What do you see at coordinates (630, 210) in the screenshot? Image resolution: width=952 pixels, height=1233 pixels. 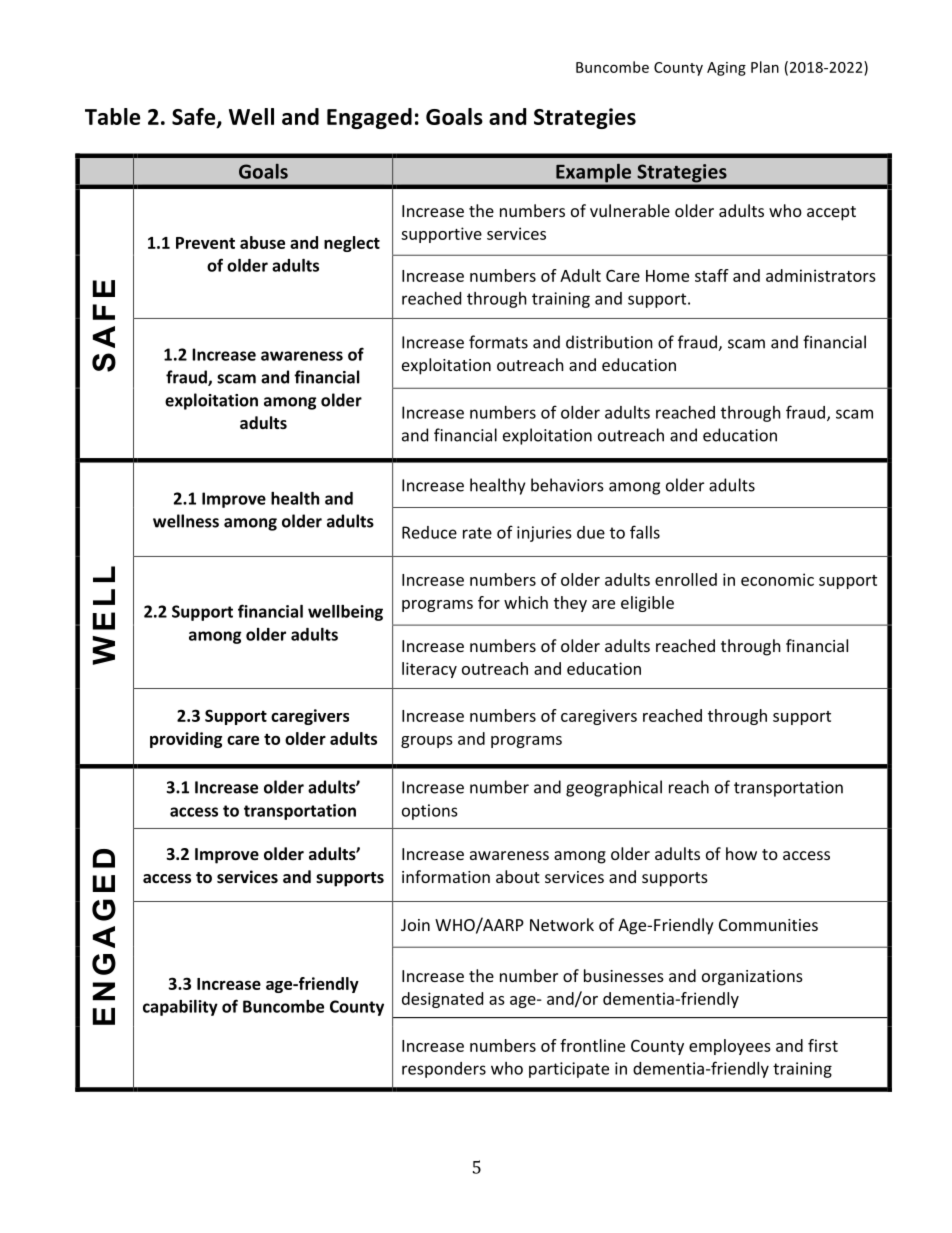 I see `vulnerable` at bounding box center [630, 210].
